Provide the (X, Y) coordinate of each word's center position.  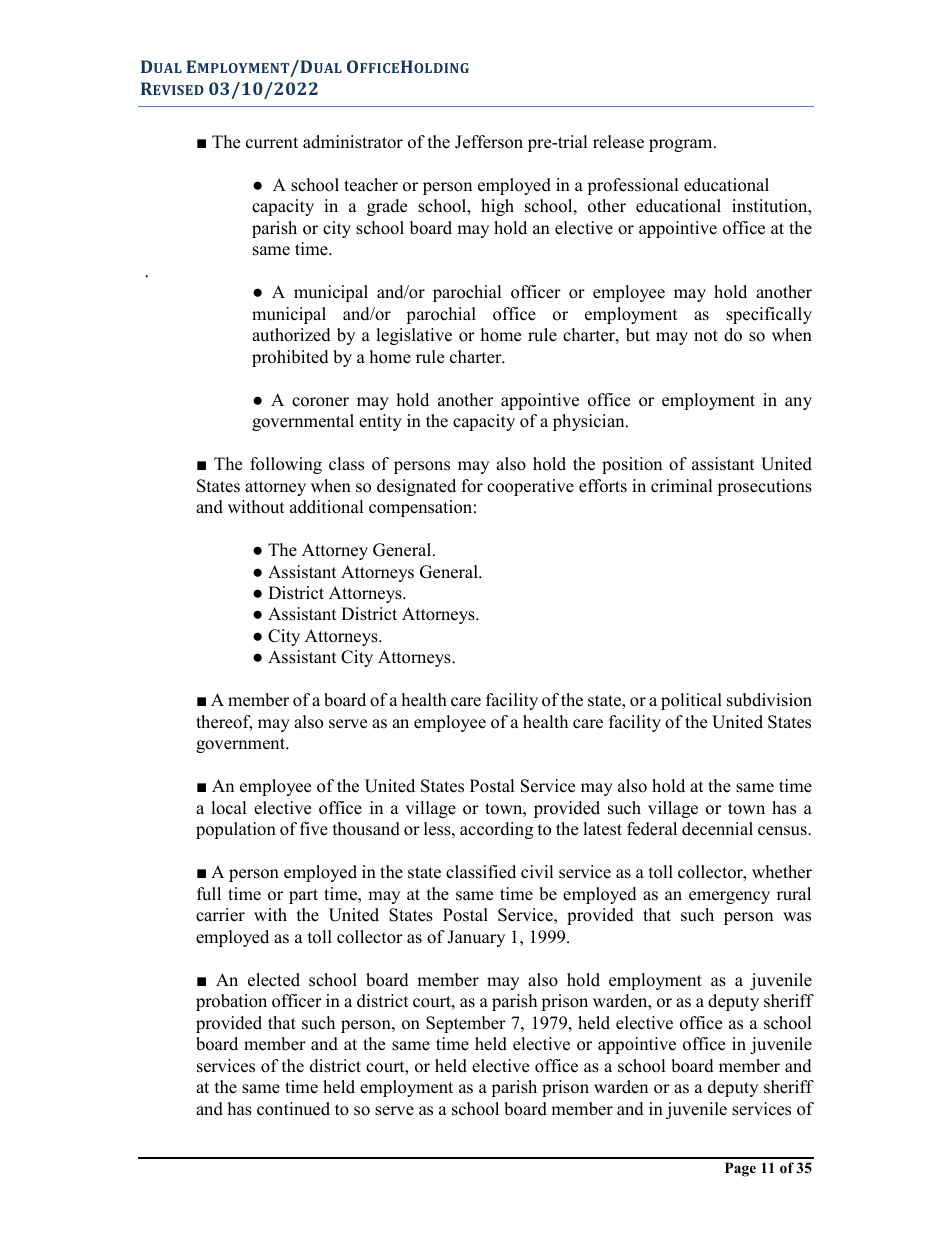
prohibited (290, 358)
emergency (729, 897)
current (272, 143)
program (682, 145)
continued (293, 1109)
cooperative (530, 487)
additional (327, 507)
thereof (224, 723)
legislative (414, 336)
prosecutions (764, 487)
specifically (769, 315)
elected (274, 980)
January (476, 938)
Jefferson (489, 142)
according (496, 830)
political (691, 701)
